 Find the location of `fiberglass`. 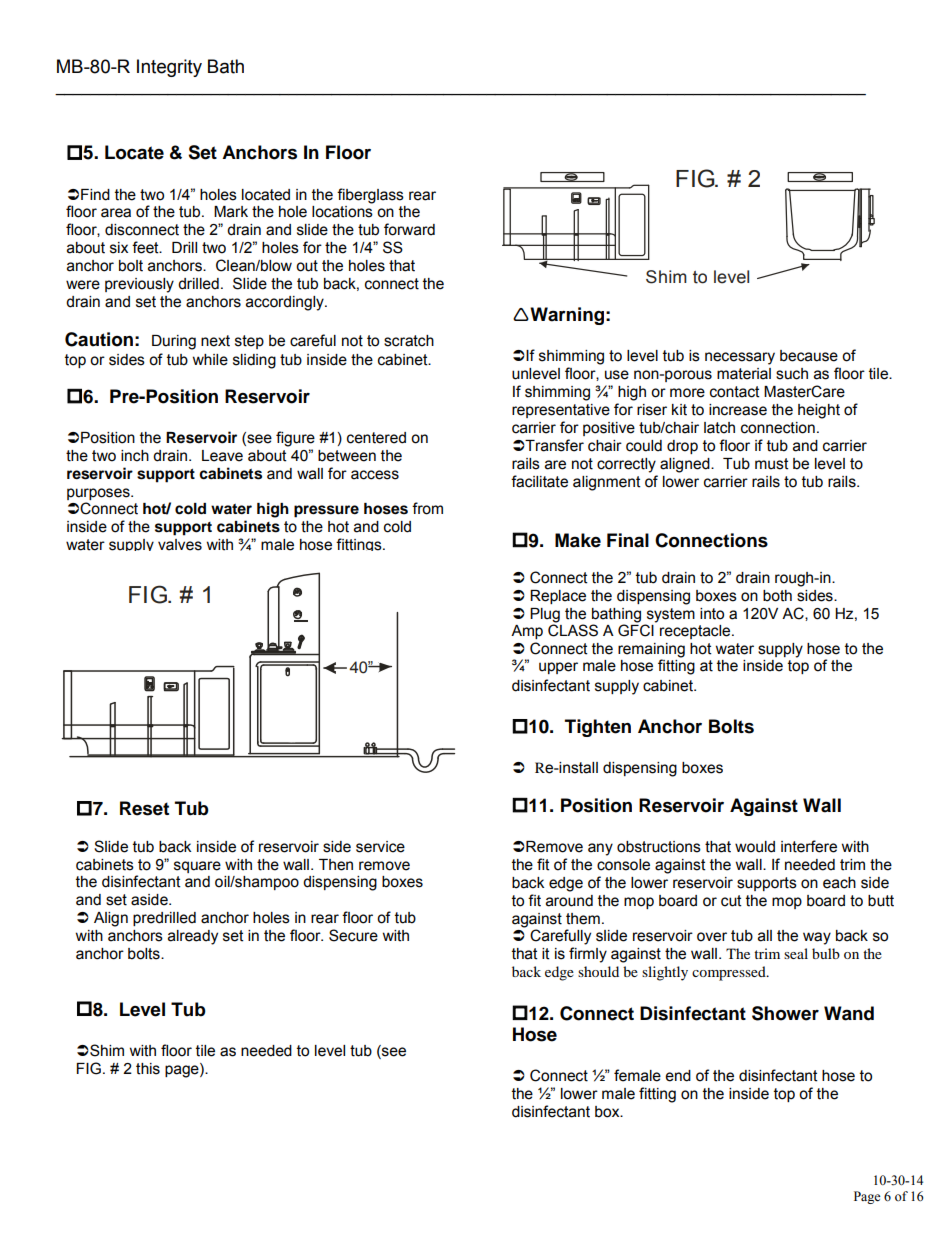

fiberglass is located at coordinates (370, 196).
